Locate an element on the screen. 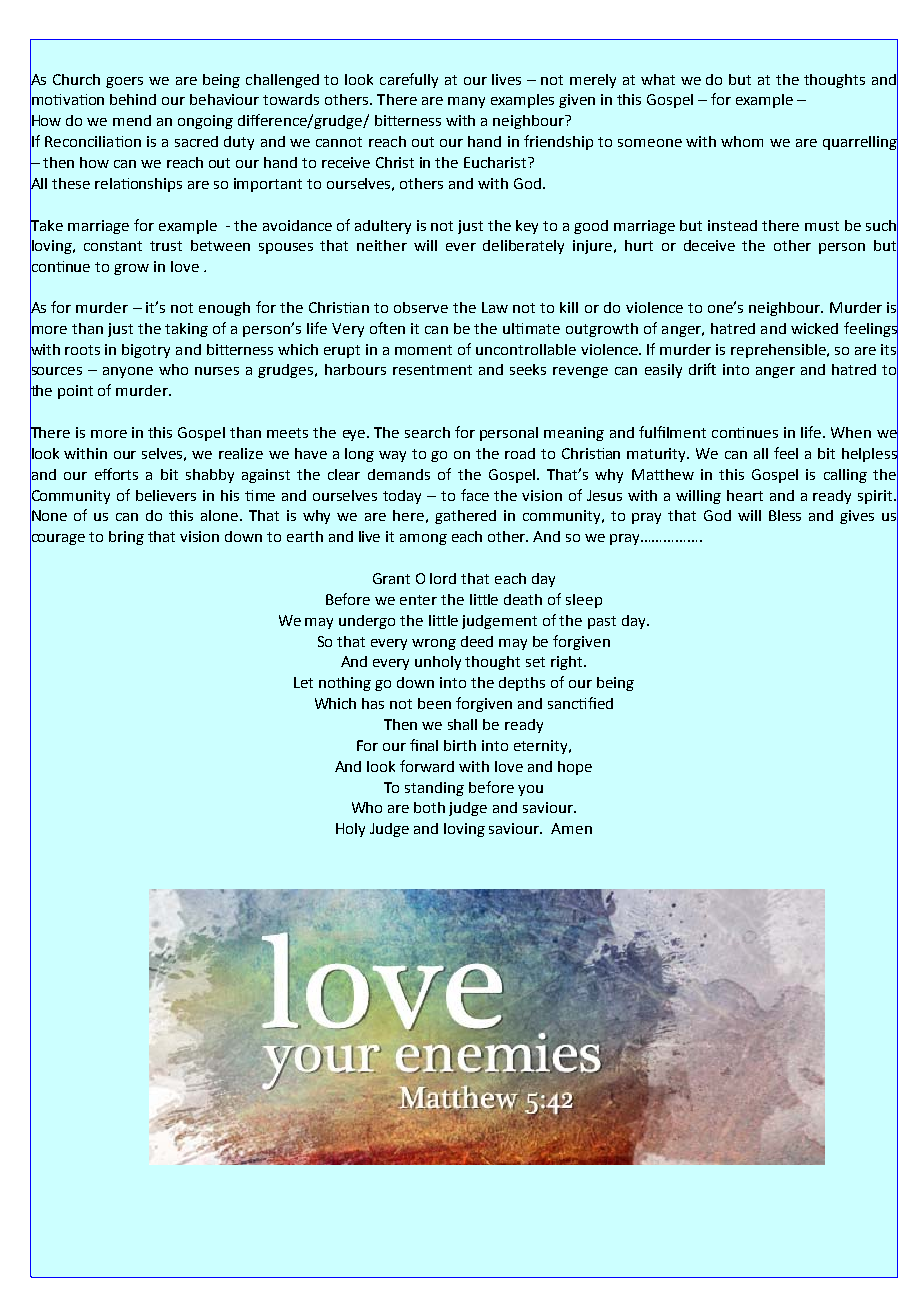  Amen is located at coordinates (571, 828).
